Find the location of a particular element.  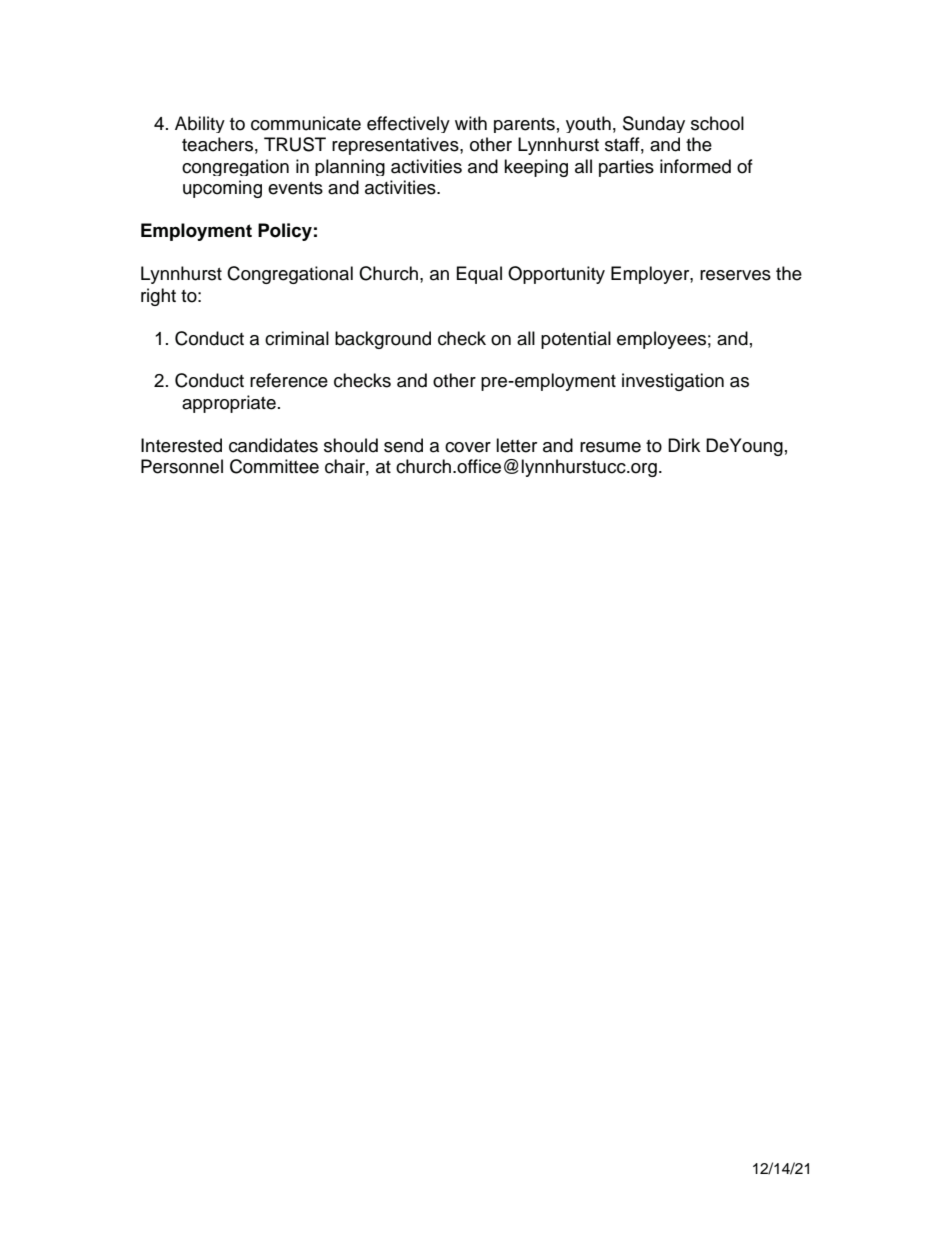

right is located at coordinates (158, 297).
